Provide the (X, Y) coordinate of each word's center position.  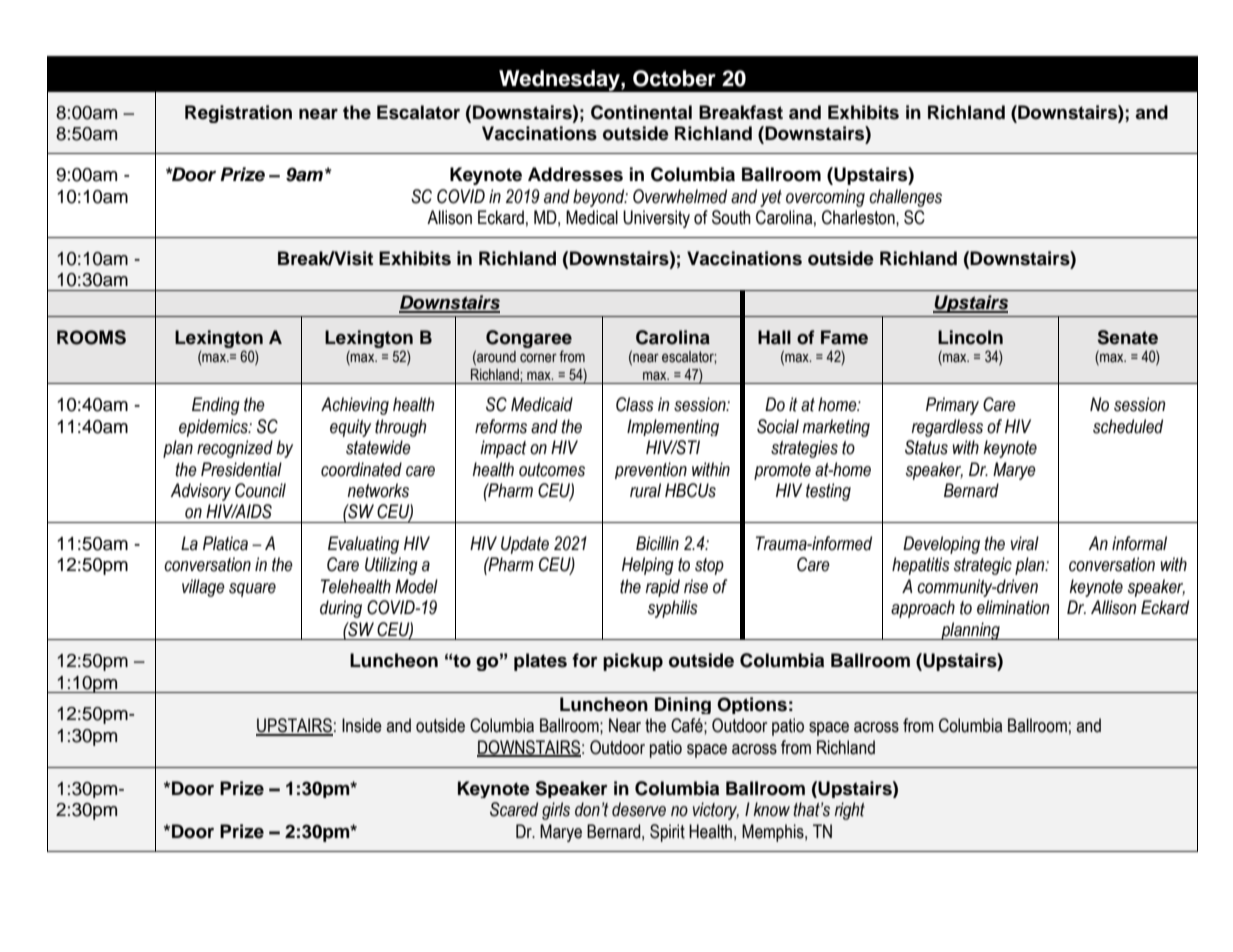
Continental (641, 112)
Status (926, 447)
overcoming (825, 198)
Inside (362, 725)
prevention (651, 470)
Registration (238, 114)
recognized (235, 449)
